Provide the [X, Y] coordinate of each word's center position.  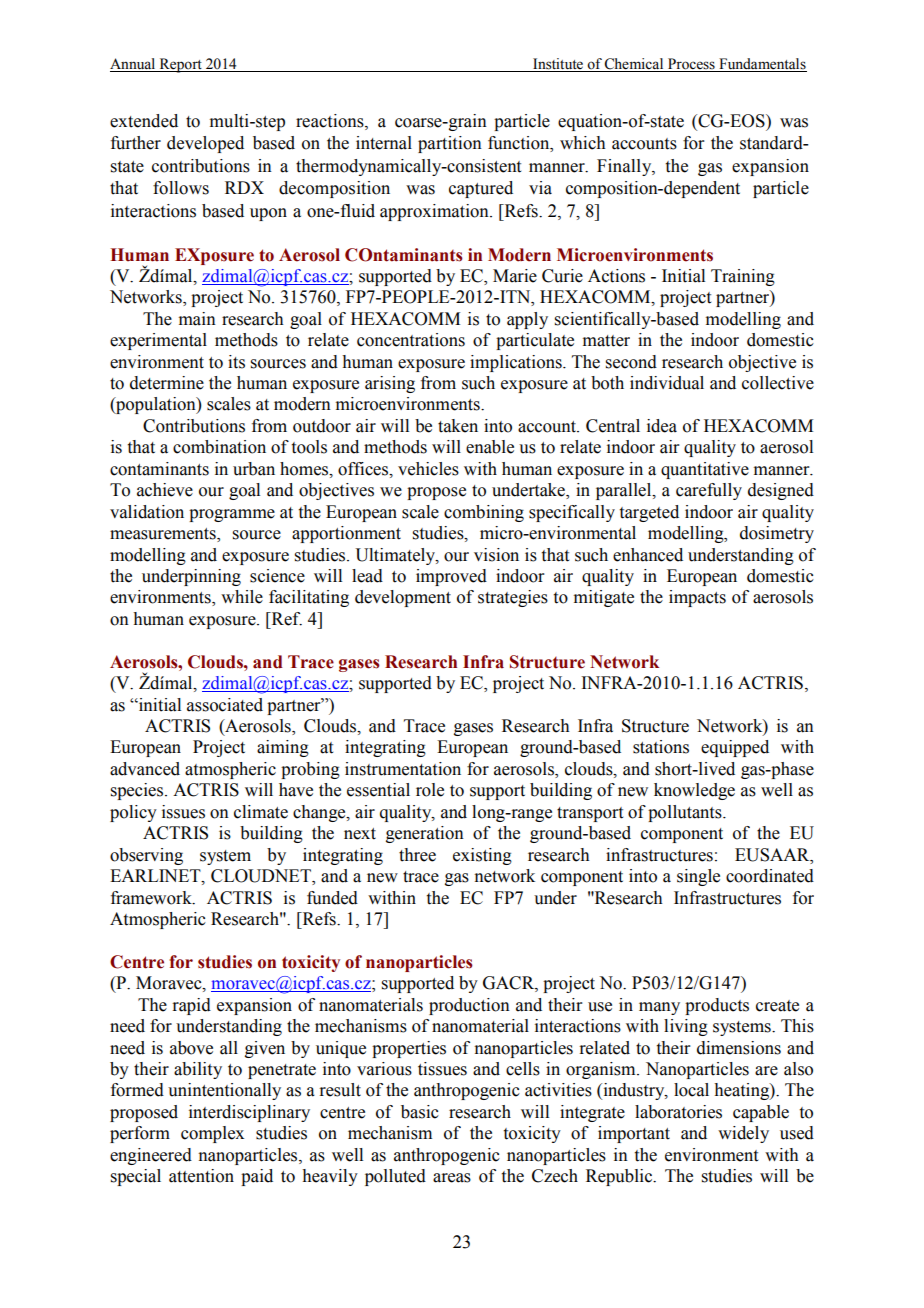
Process [691, 65]
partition [450, 144]
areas [452, 1178]
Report [180, 65]
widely [743, 1134]
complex [212, 1134]
